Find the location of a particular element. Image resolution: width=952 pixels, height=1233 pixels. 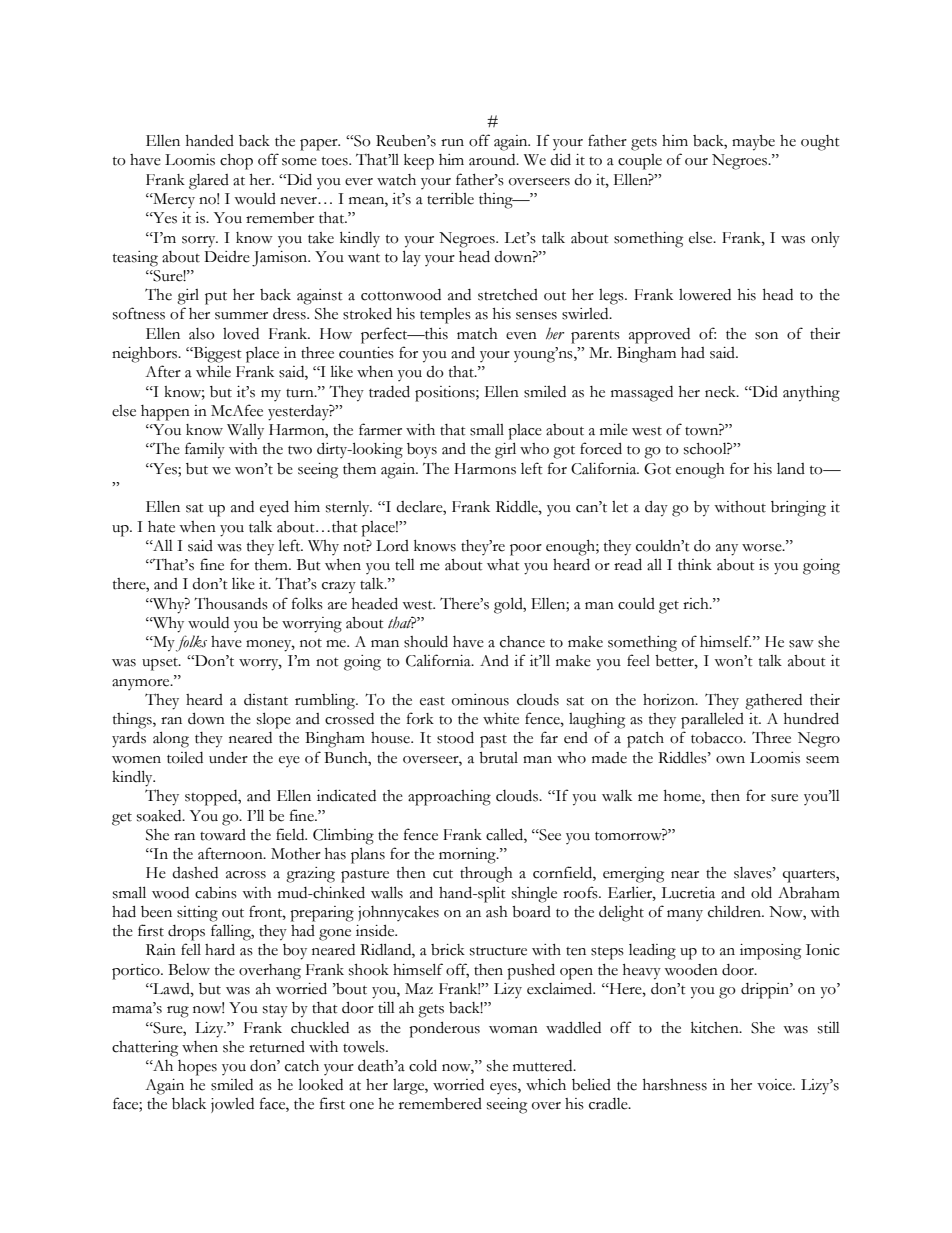

traded is located at coordinates (389, 391).
